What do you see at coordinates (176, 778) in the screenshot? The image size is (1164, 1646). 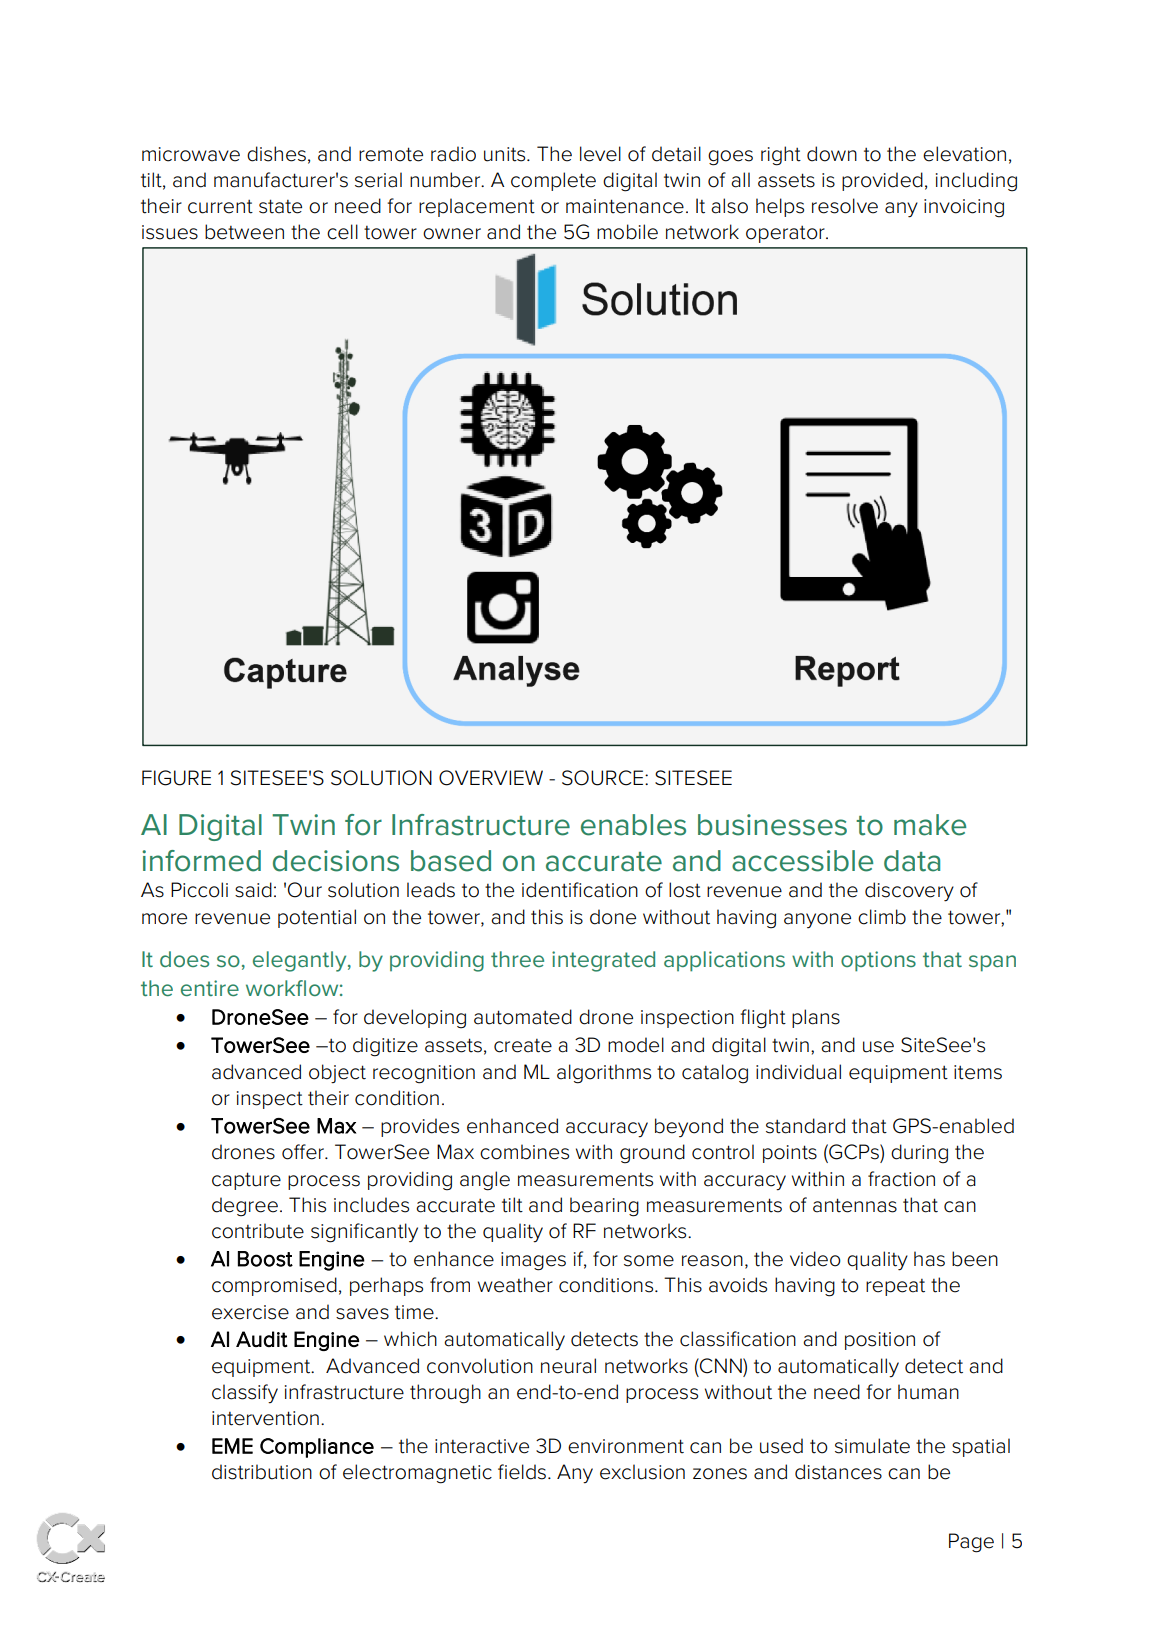 I see `FIGURE` at bounding box center [176, 778].
